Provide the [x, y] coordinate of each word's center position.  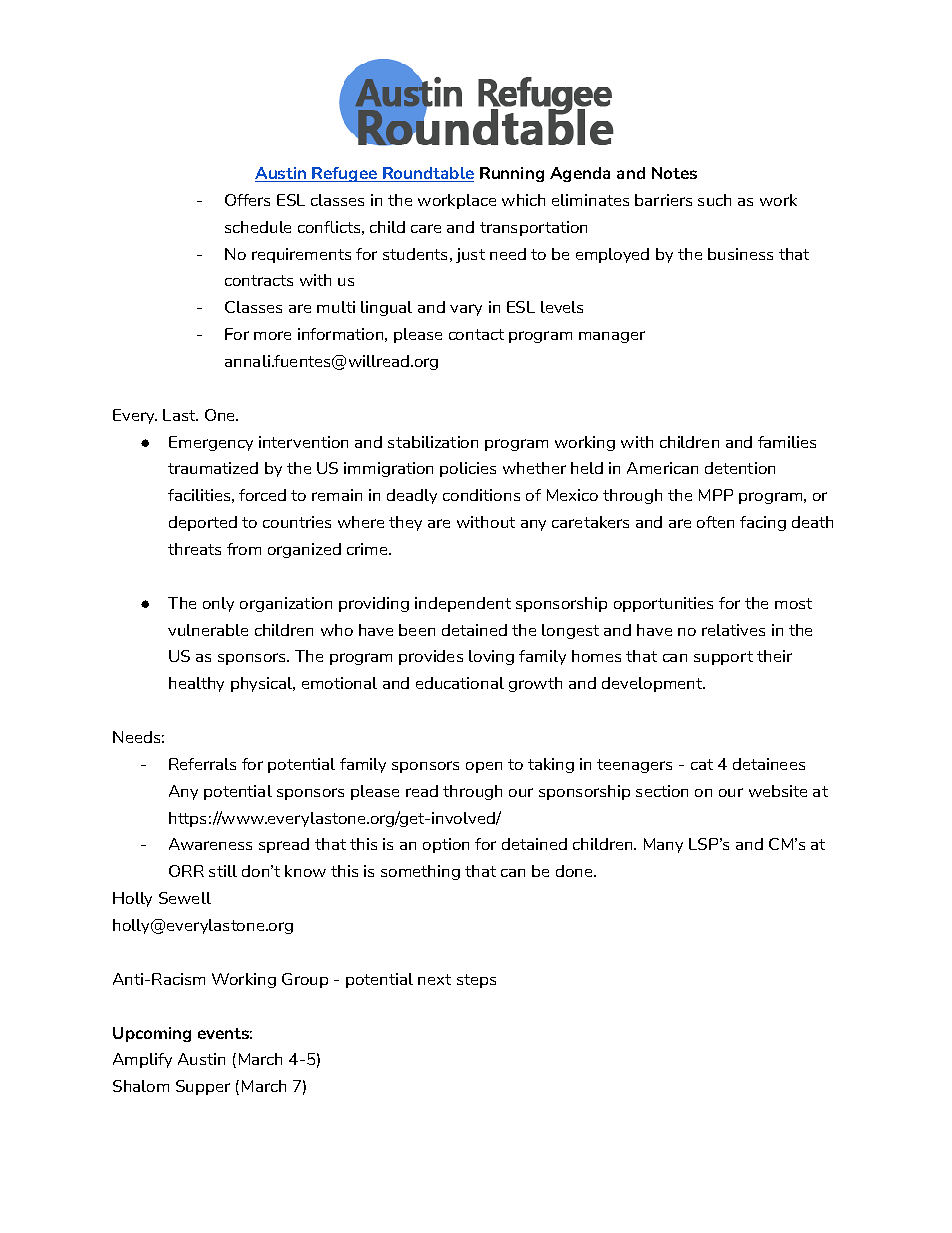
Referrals [202, 764]
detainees [769, 764]
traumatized [213, 468]
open [484, 767]
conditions [481, 495]
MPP [716, 495]
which [523, 200]
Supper [203, 1087]
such [714, 200]
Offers [247, 200]
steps [476, 981]
